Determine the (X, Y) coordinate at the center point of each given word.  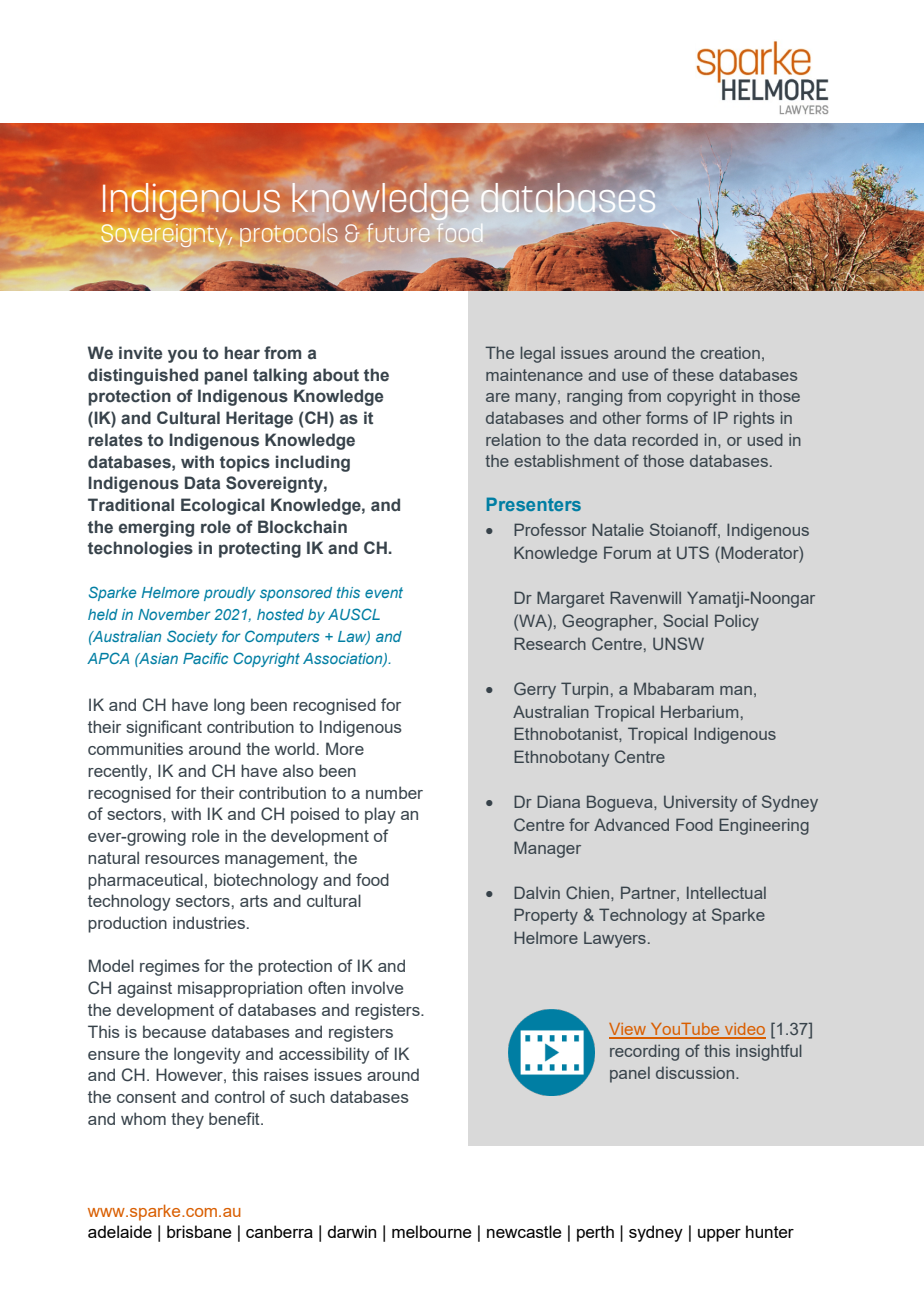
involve (377, 987)
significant (164, 728)
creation (730, 353)
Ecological (223, 506)
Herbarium (699, 711)
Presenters (534, 504)
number (394, 792)
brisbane (199, 1231)
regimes (170, 967)
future (398, 233)
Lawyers (615, 940)
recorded (665, 440)
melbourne (432, 1231)
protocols (288, 234)
